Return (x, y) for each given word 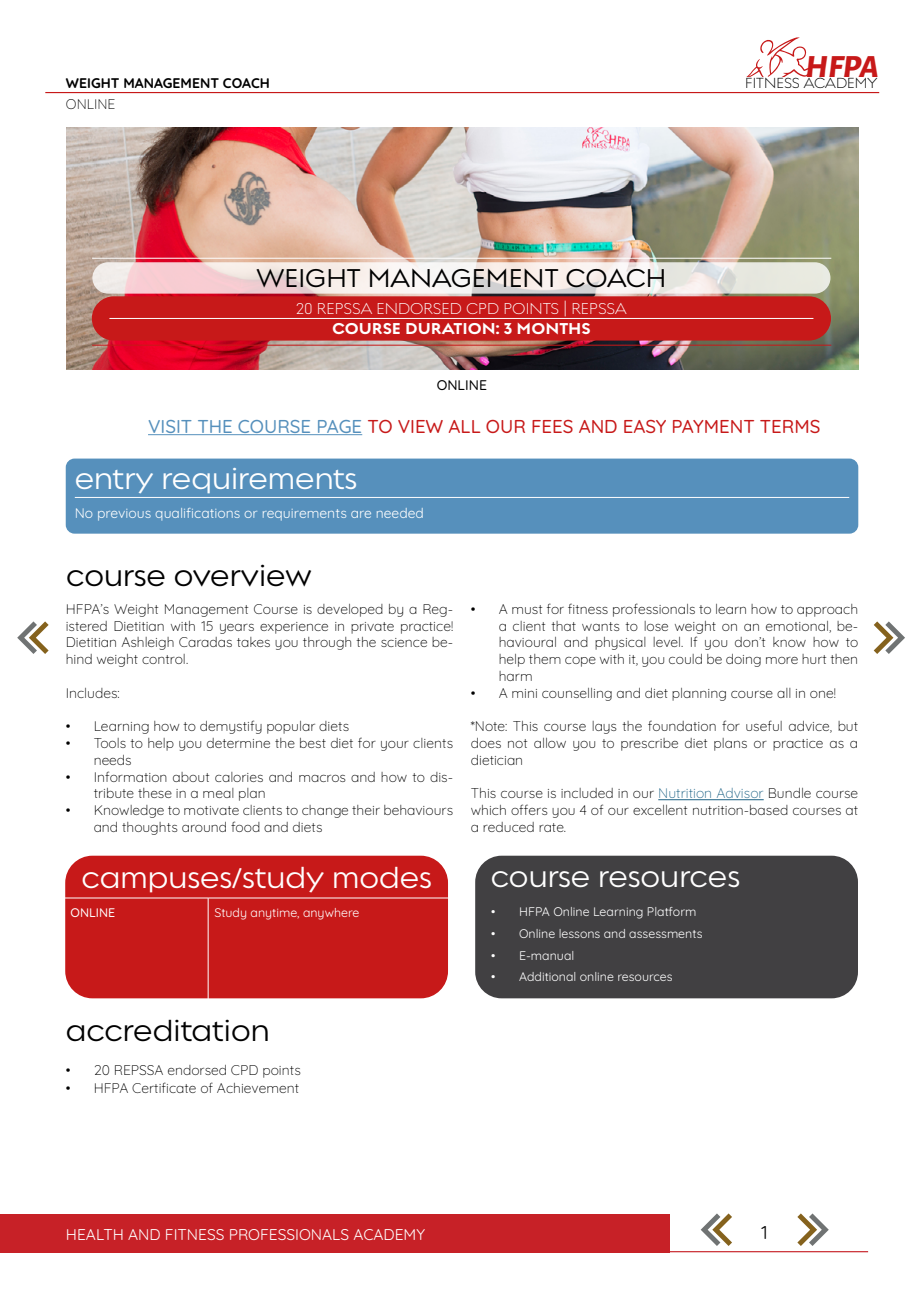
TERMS (790, 426)
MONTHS (554, 328)
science (404, 642)
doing (743, 660)
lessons (579, 933)
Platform (672, 911)
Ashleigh (148, 643)
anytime (275, 914)
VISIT (171, 427)
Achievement (258, 1088)
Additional (547, 976)
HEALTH (95, 1234)
